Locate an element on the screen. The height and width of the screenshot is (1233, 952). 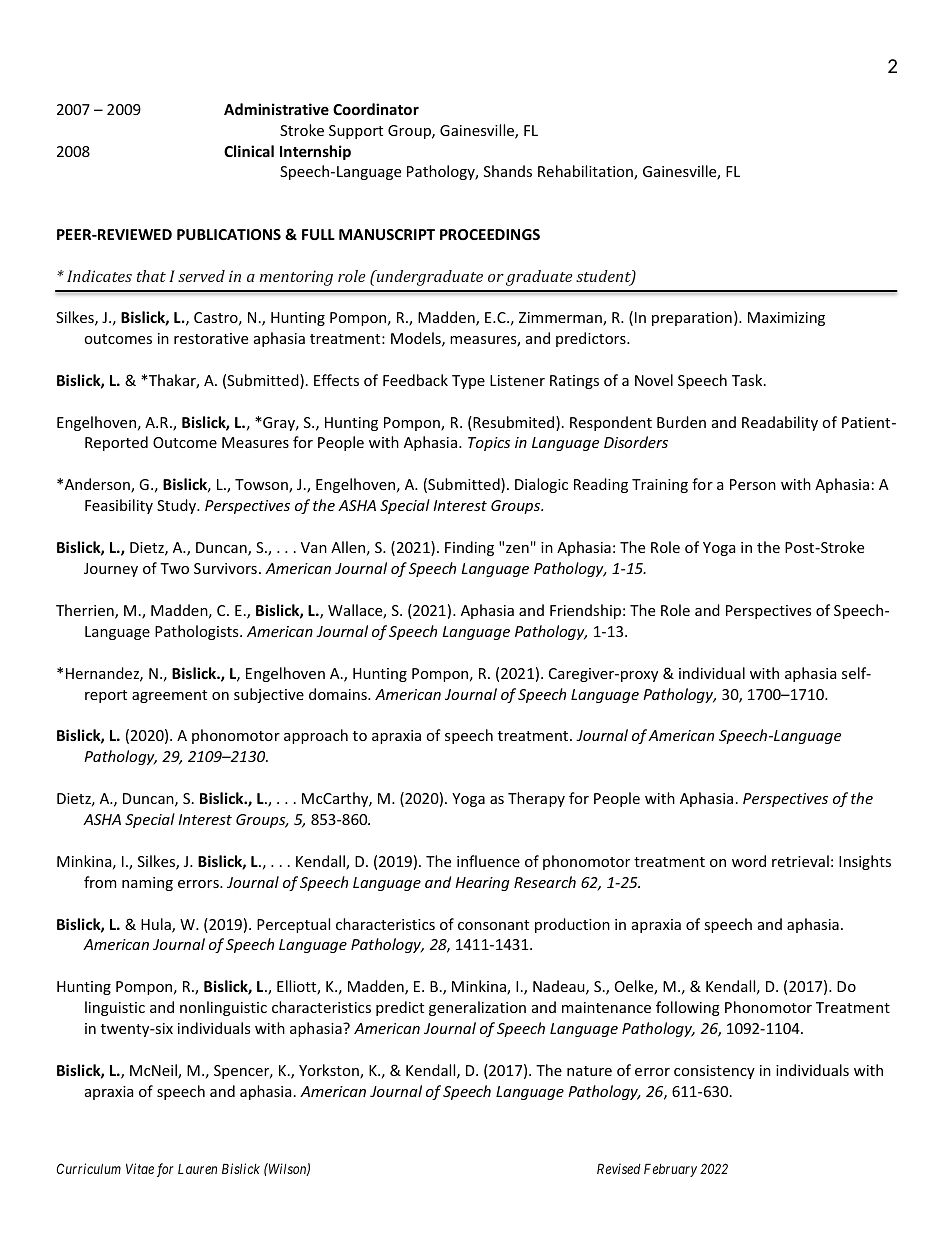
Coordinator is located at coordinates (376, 109).
